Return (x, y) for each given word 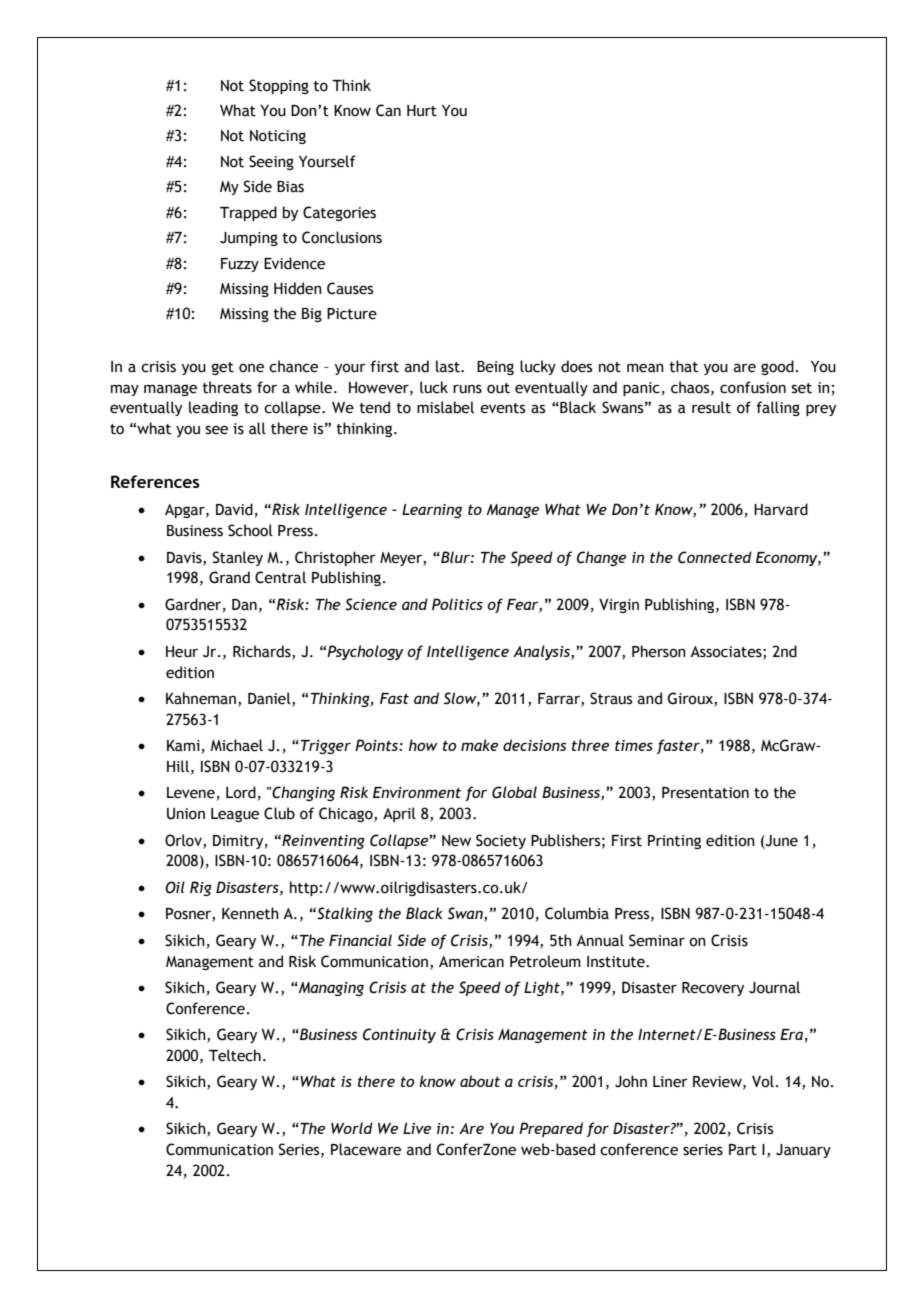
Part (743, 1150)
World (352, 1128)
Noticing (278, 137)
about (480, 1081)
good (777, 367)
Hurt (422, 111)
